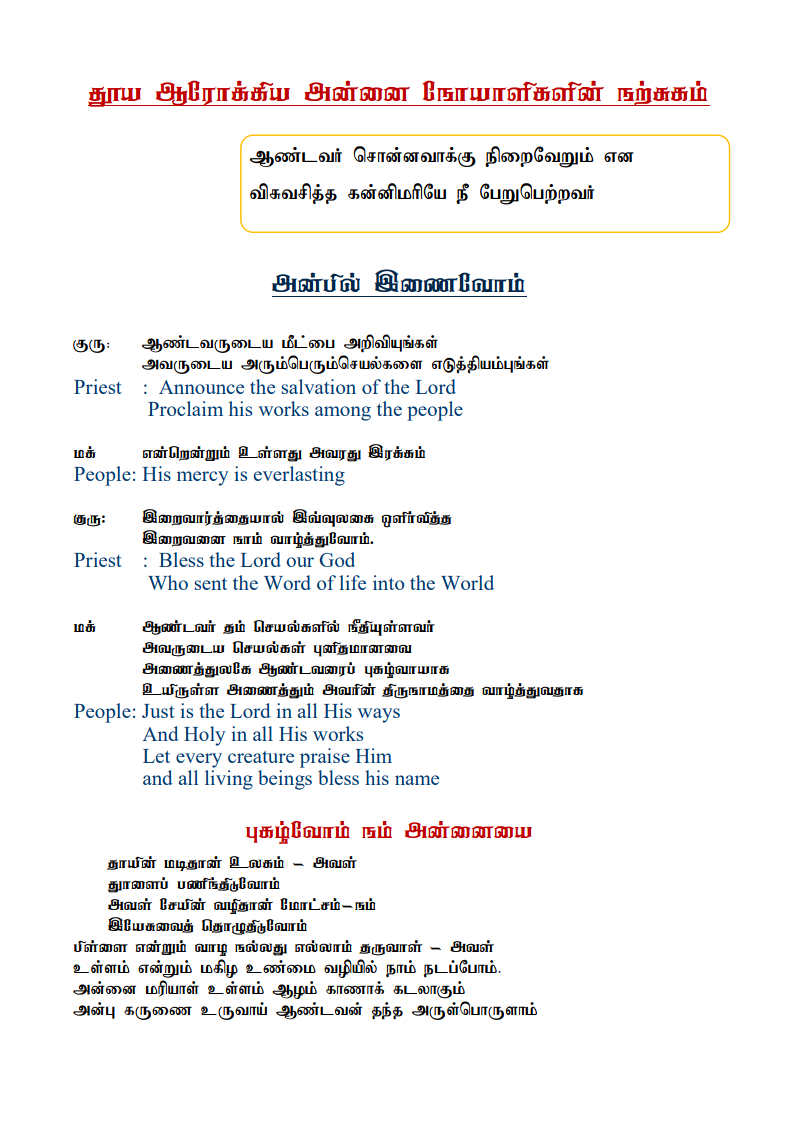 The width and height of the page is (798, 1132). What do you see at coordinates (210, 584) in the page?
I see `sent` at bounding box center [210, 584].
